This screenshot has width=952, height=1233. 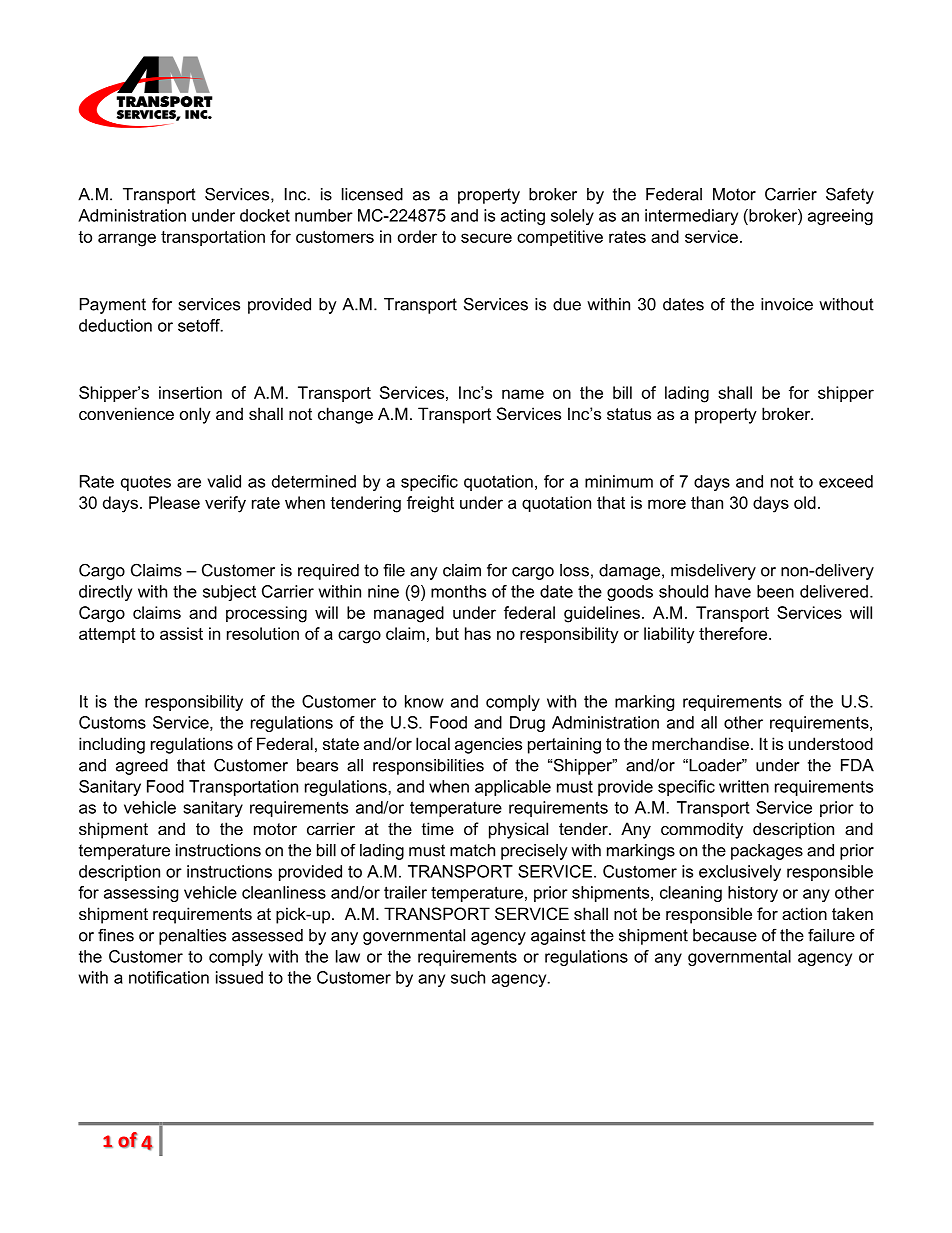 I want to click on insertion, so click(x=190, y=392).
